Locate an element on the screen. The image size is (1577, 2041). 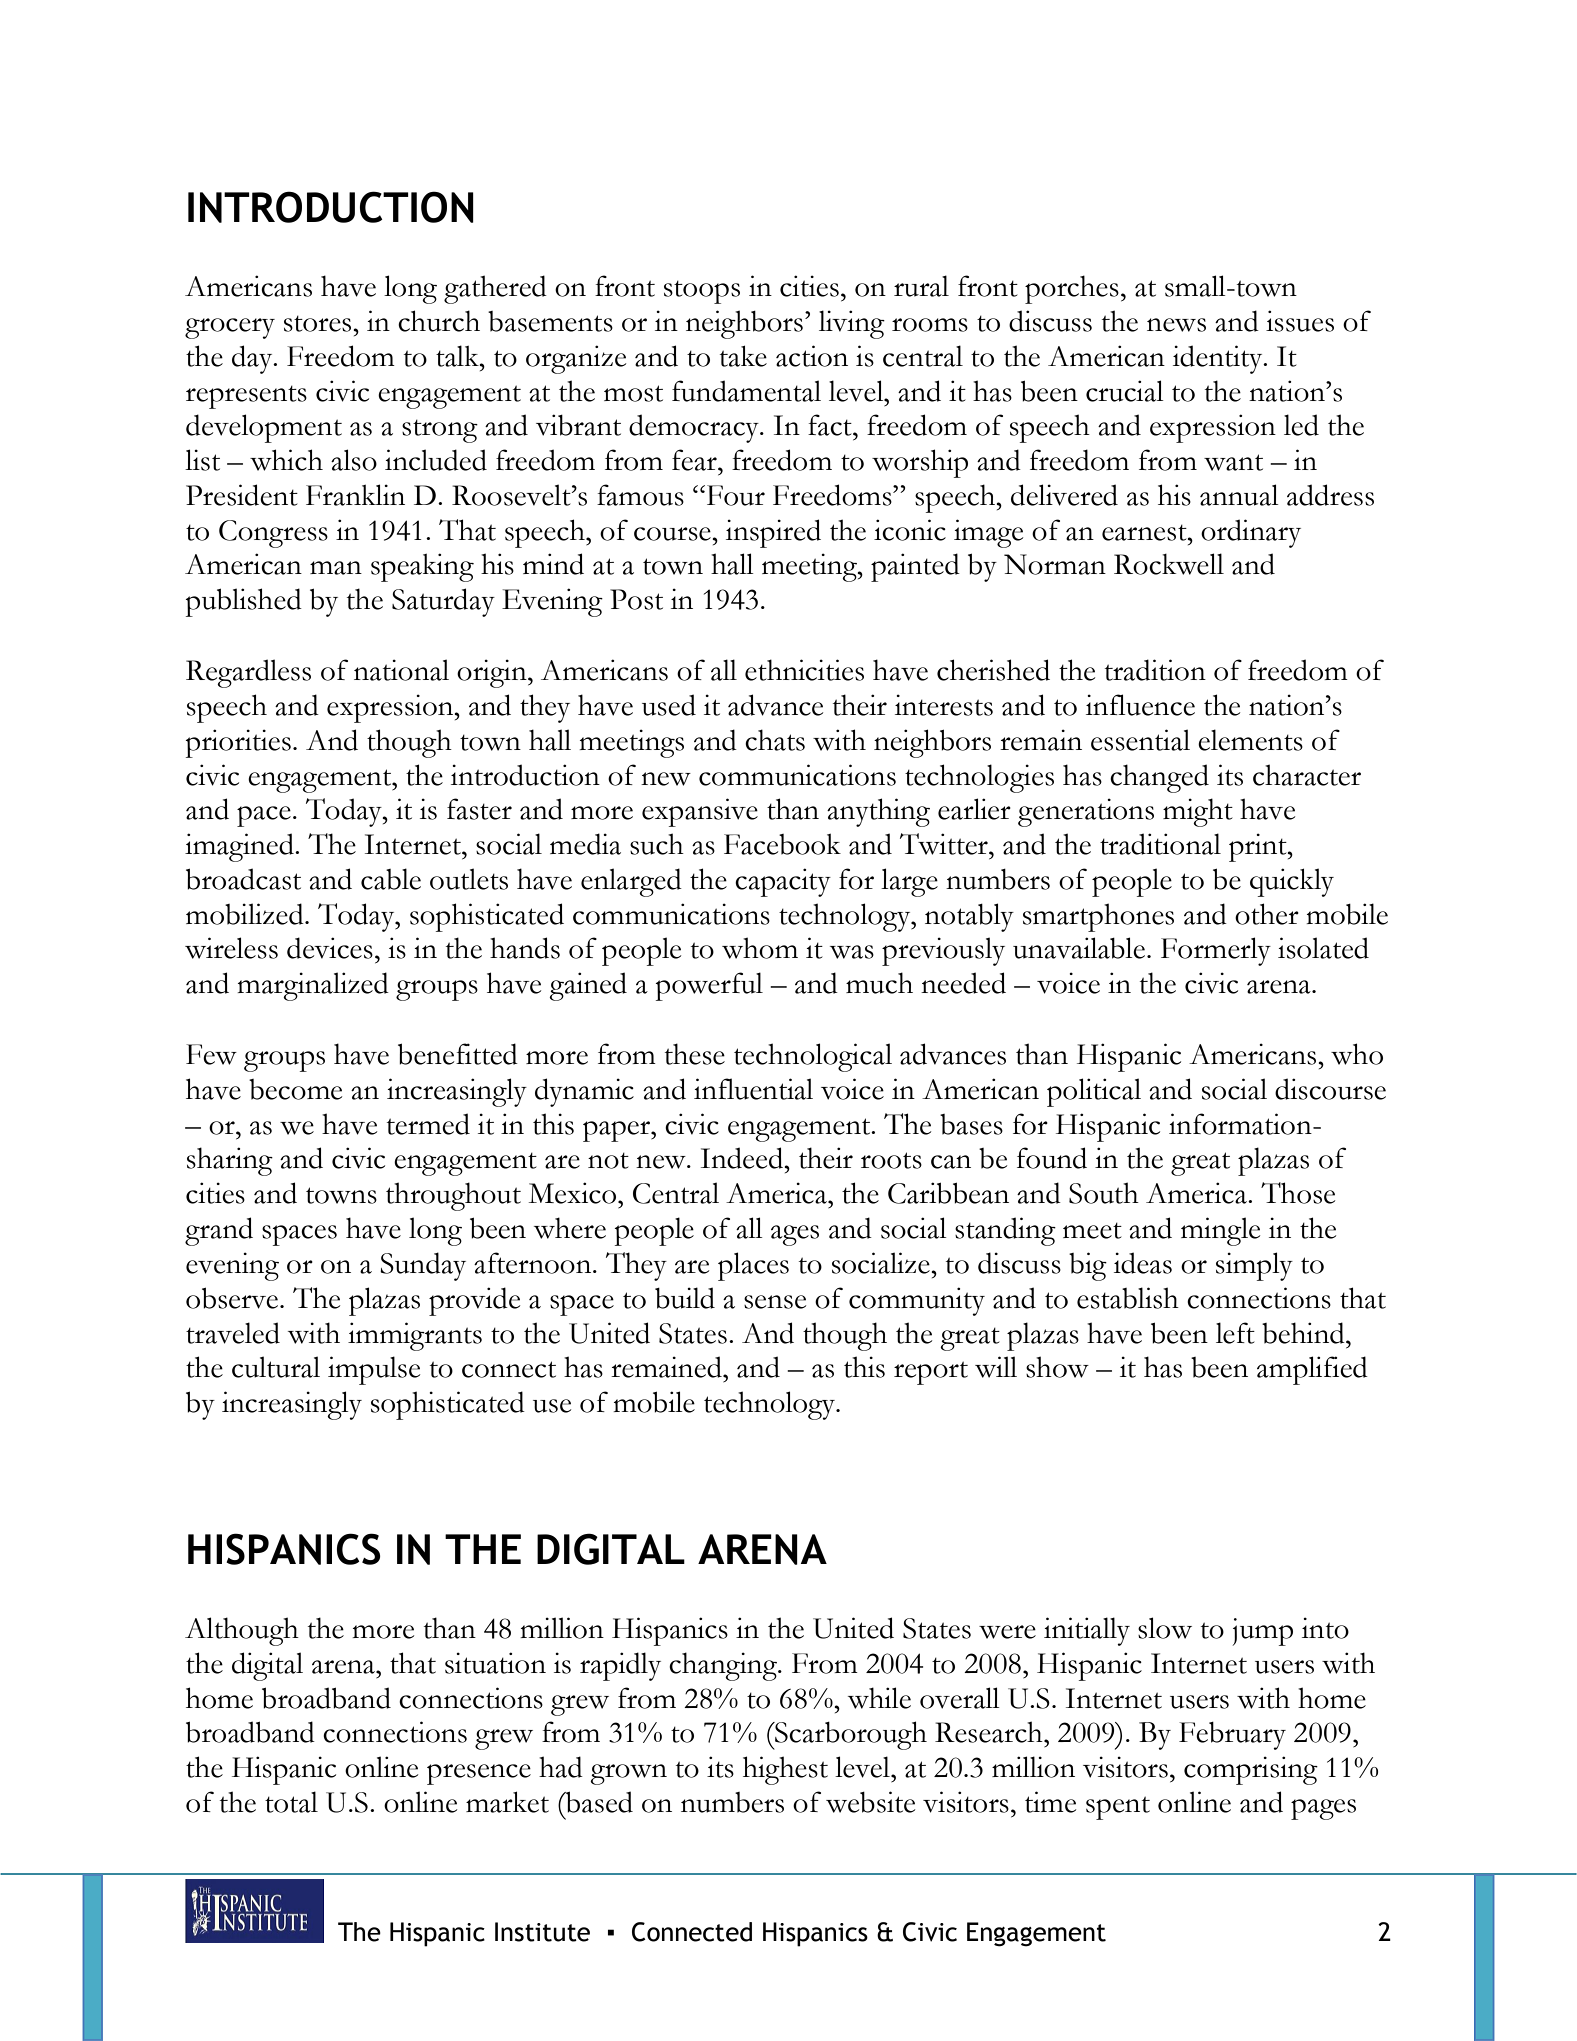
influential is located at coordinates (753, 1089).
